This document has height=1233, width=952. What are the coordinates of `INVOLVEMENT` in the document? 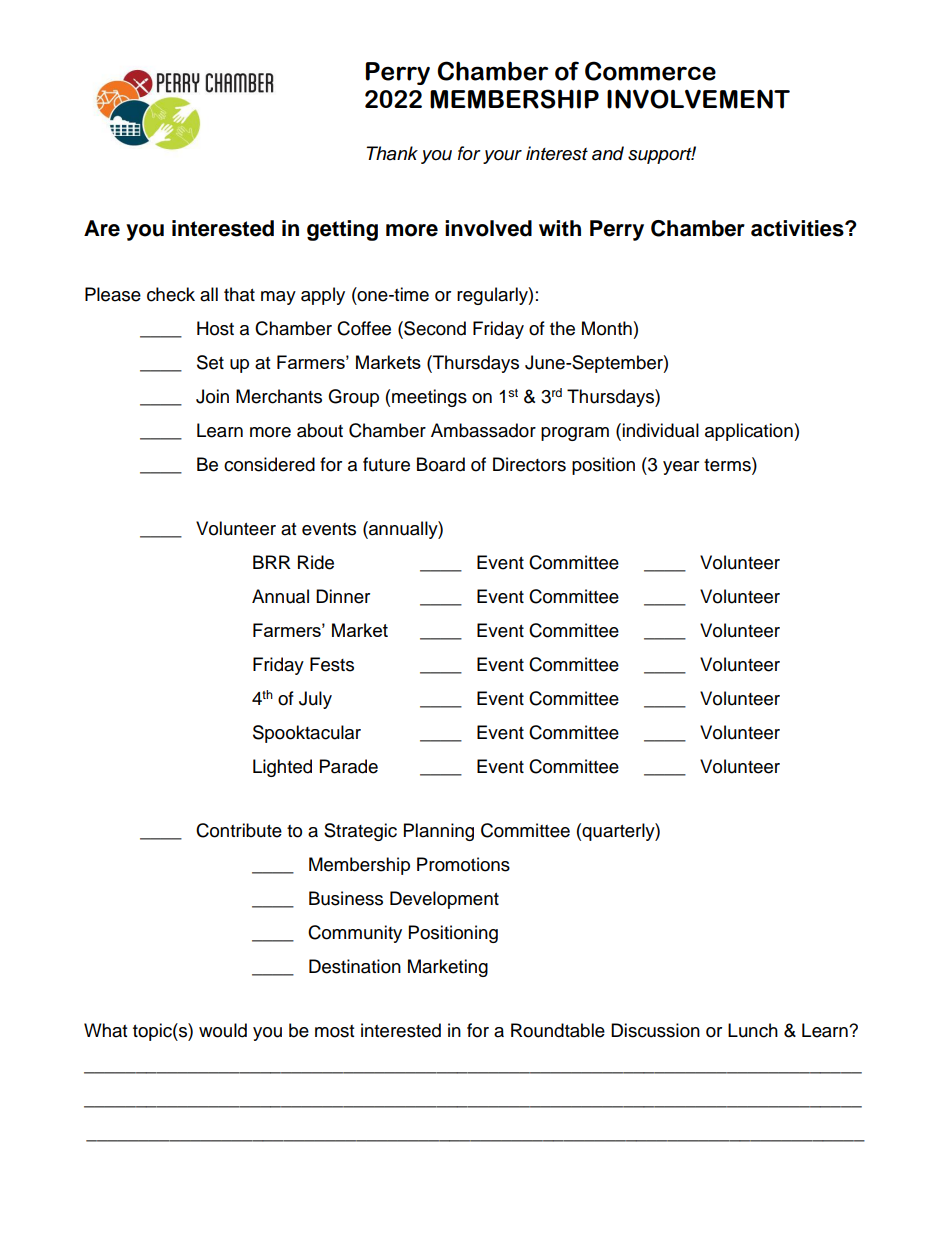 It's located at (698, 99).
